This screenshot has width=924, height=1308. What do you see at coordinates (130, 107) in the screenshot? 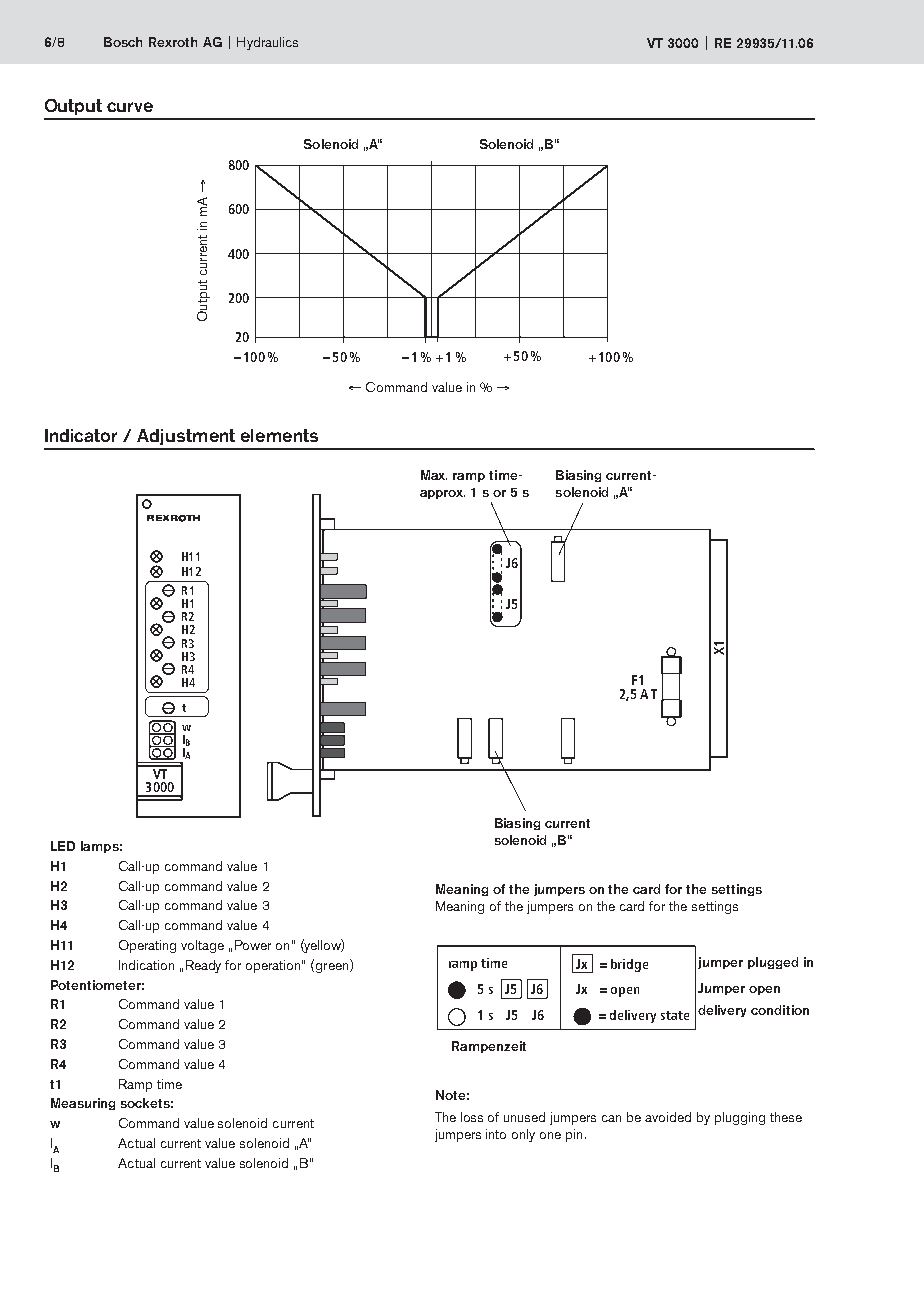
I see `curve` at bounding box center [130, 107].
